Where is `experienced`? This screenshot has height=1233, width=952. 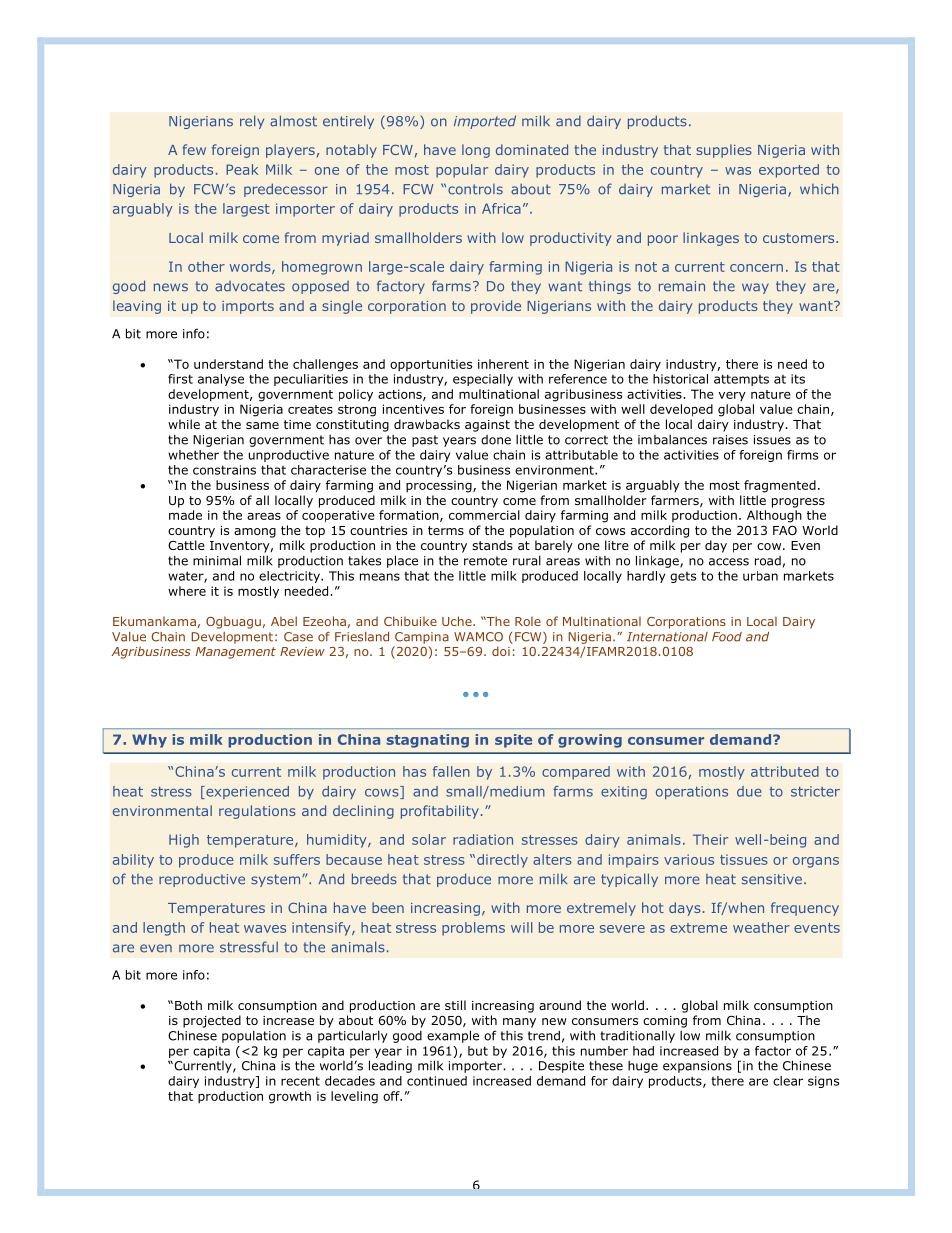 experienced is located at coordinates (246, 792).
